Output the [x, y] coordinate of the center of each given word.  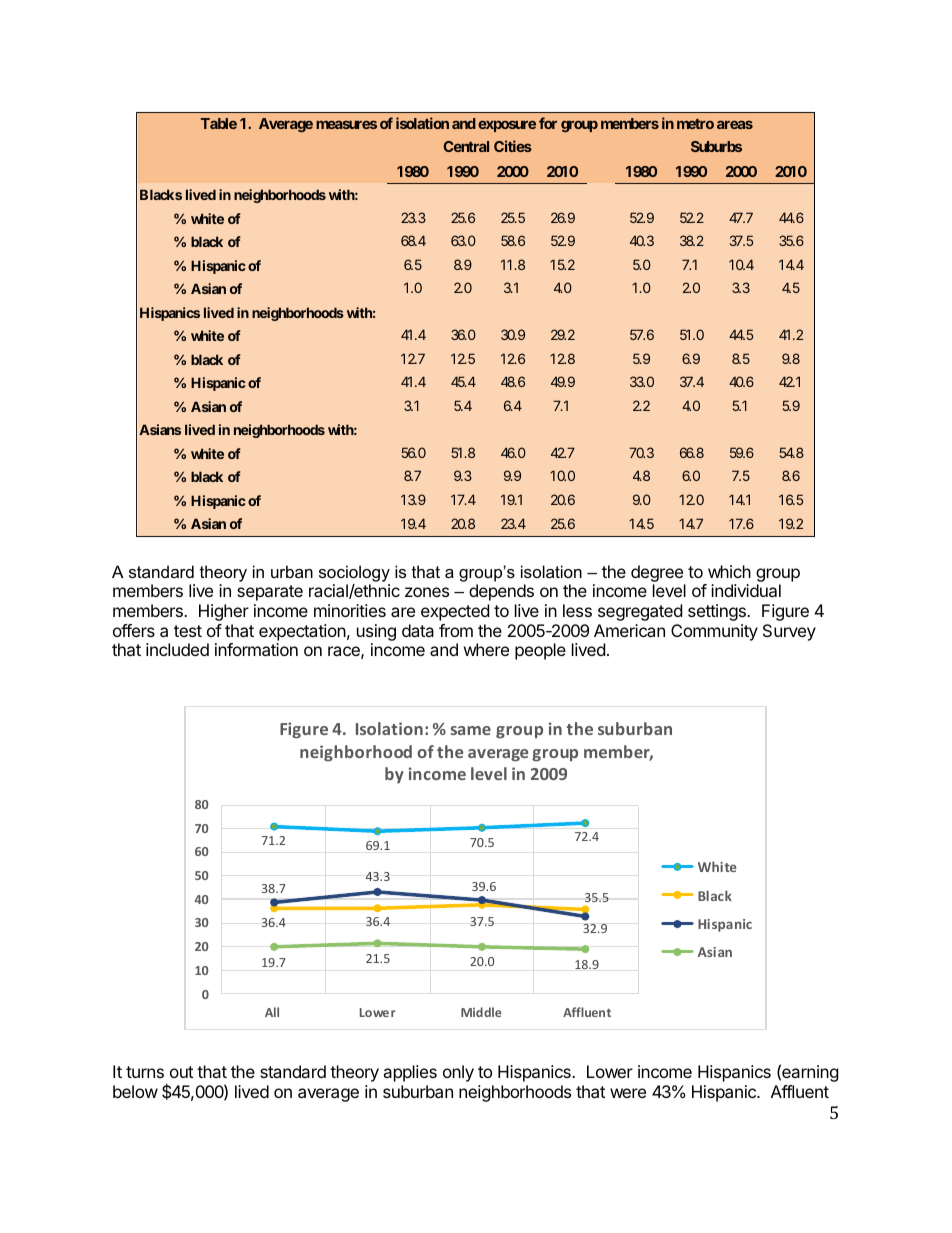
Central [466, 146]
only [458, 1073]
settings [718, 612]
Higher [224, 612]
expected [455, 612]
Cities [513, 146]
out [181, 1072]
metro [695, 124]
